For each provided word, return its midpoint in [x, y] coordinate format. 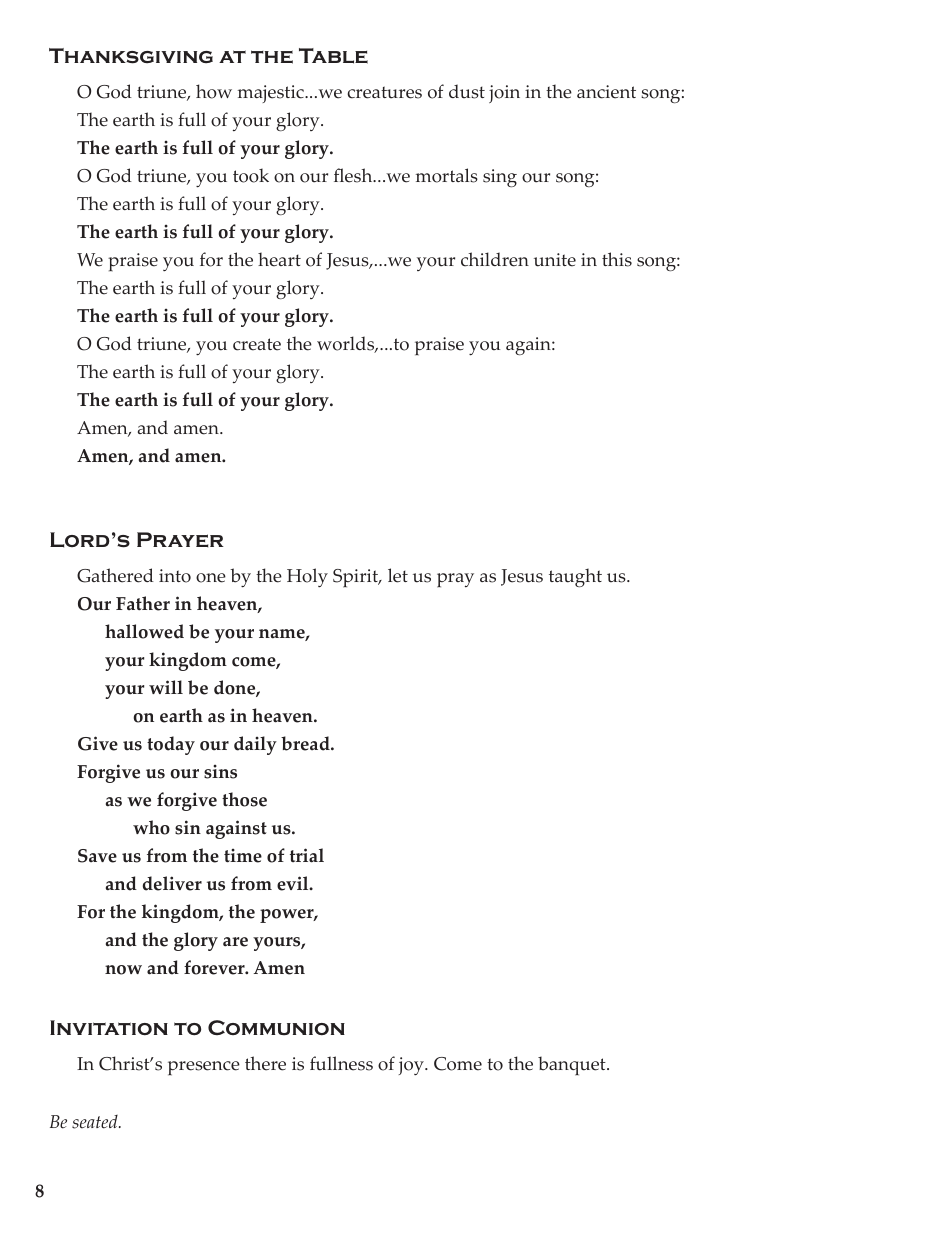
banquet [573, 1066]
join [504, 94]
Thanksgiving [131, 56]
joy [412, 1066]
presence [204, 1068]
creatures [384, 92]
